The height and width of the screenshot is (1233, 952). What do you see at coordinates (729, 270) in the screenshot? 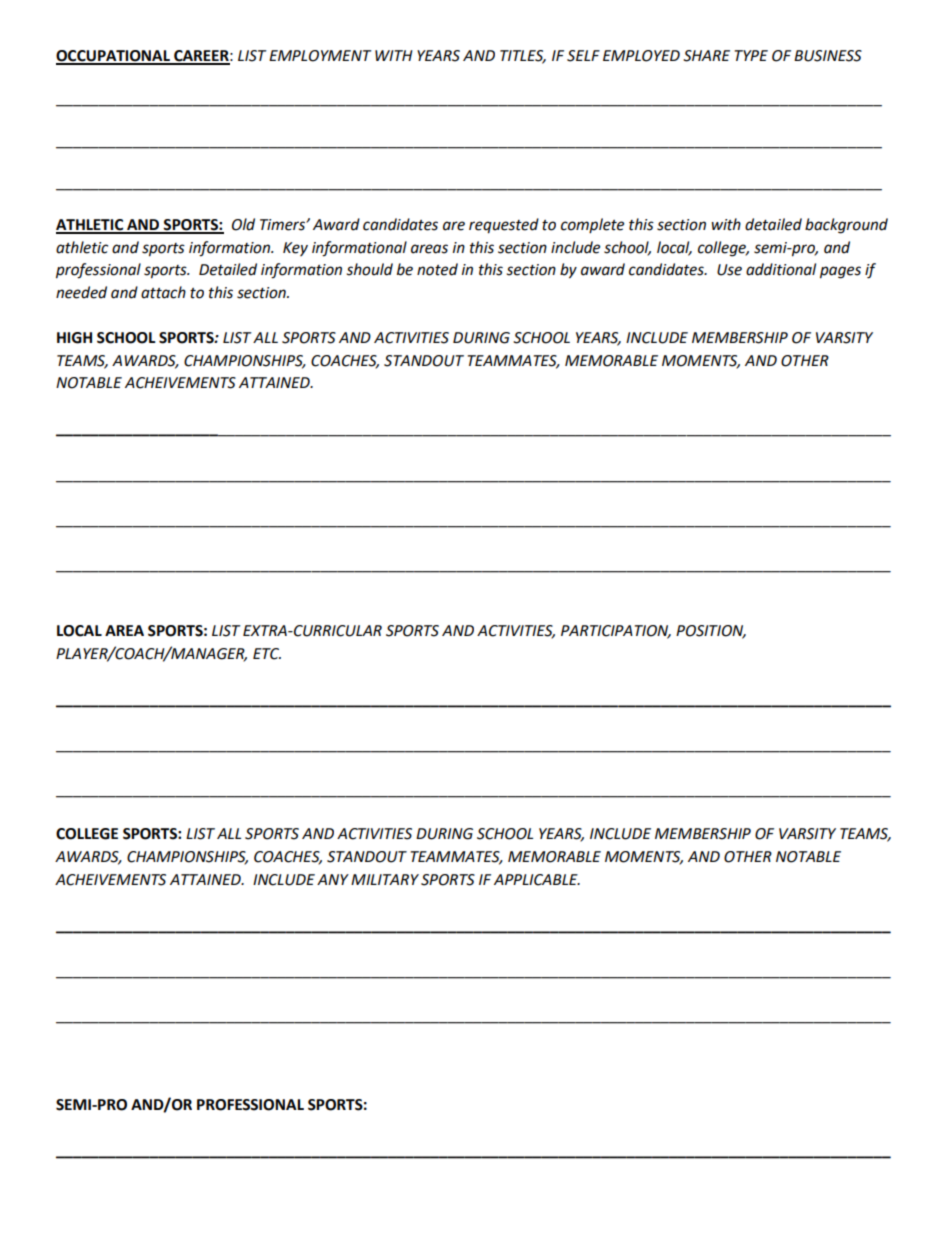
I see `Use` at bounding box center [729, 270].
